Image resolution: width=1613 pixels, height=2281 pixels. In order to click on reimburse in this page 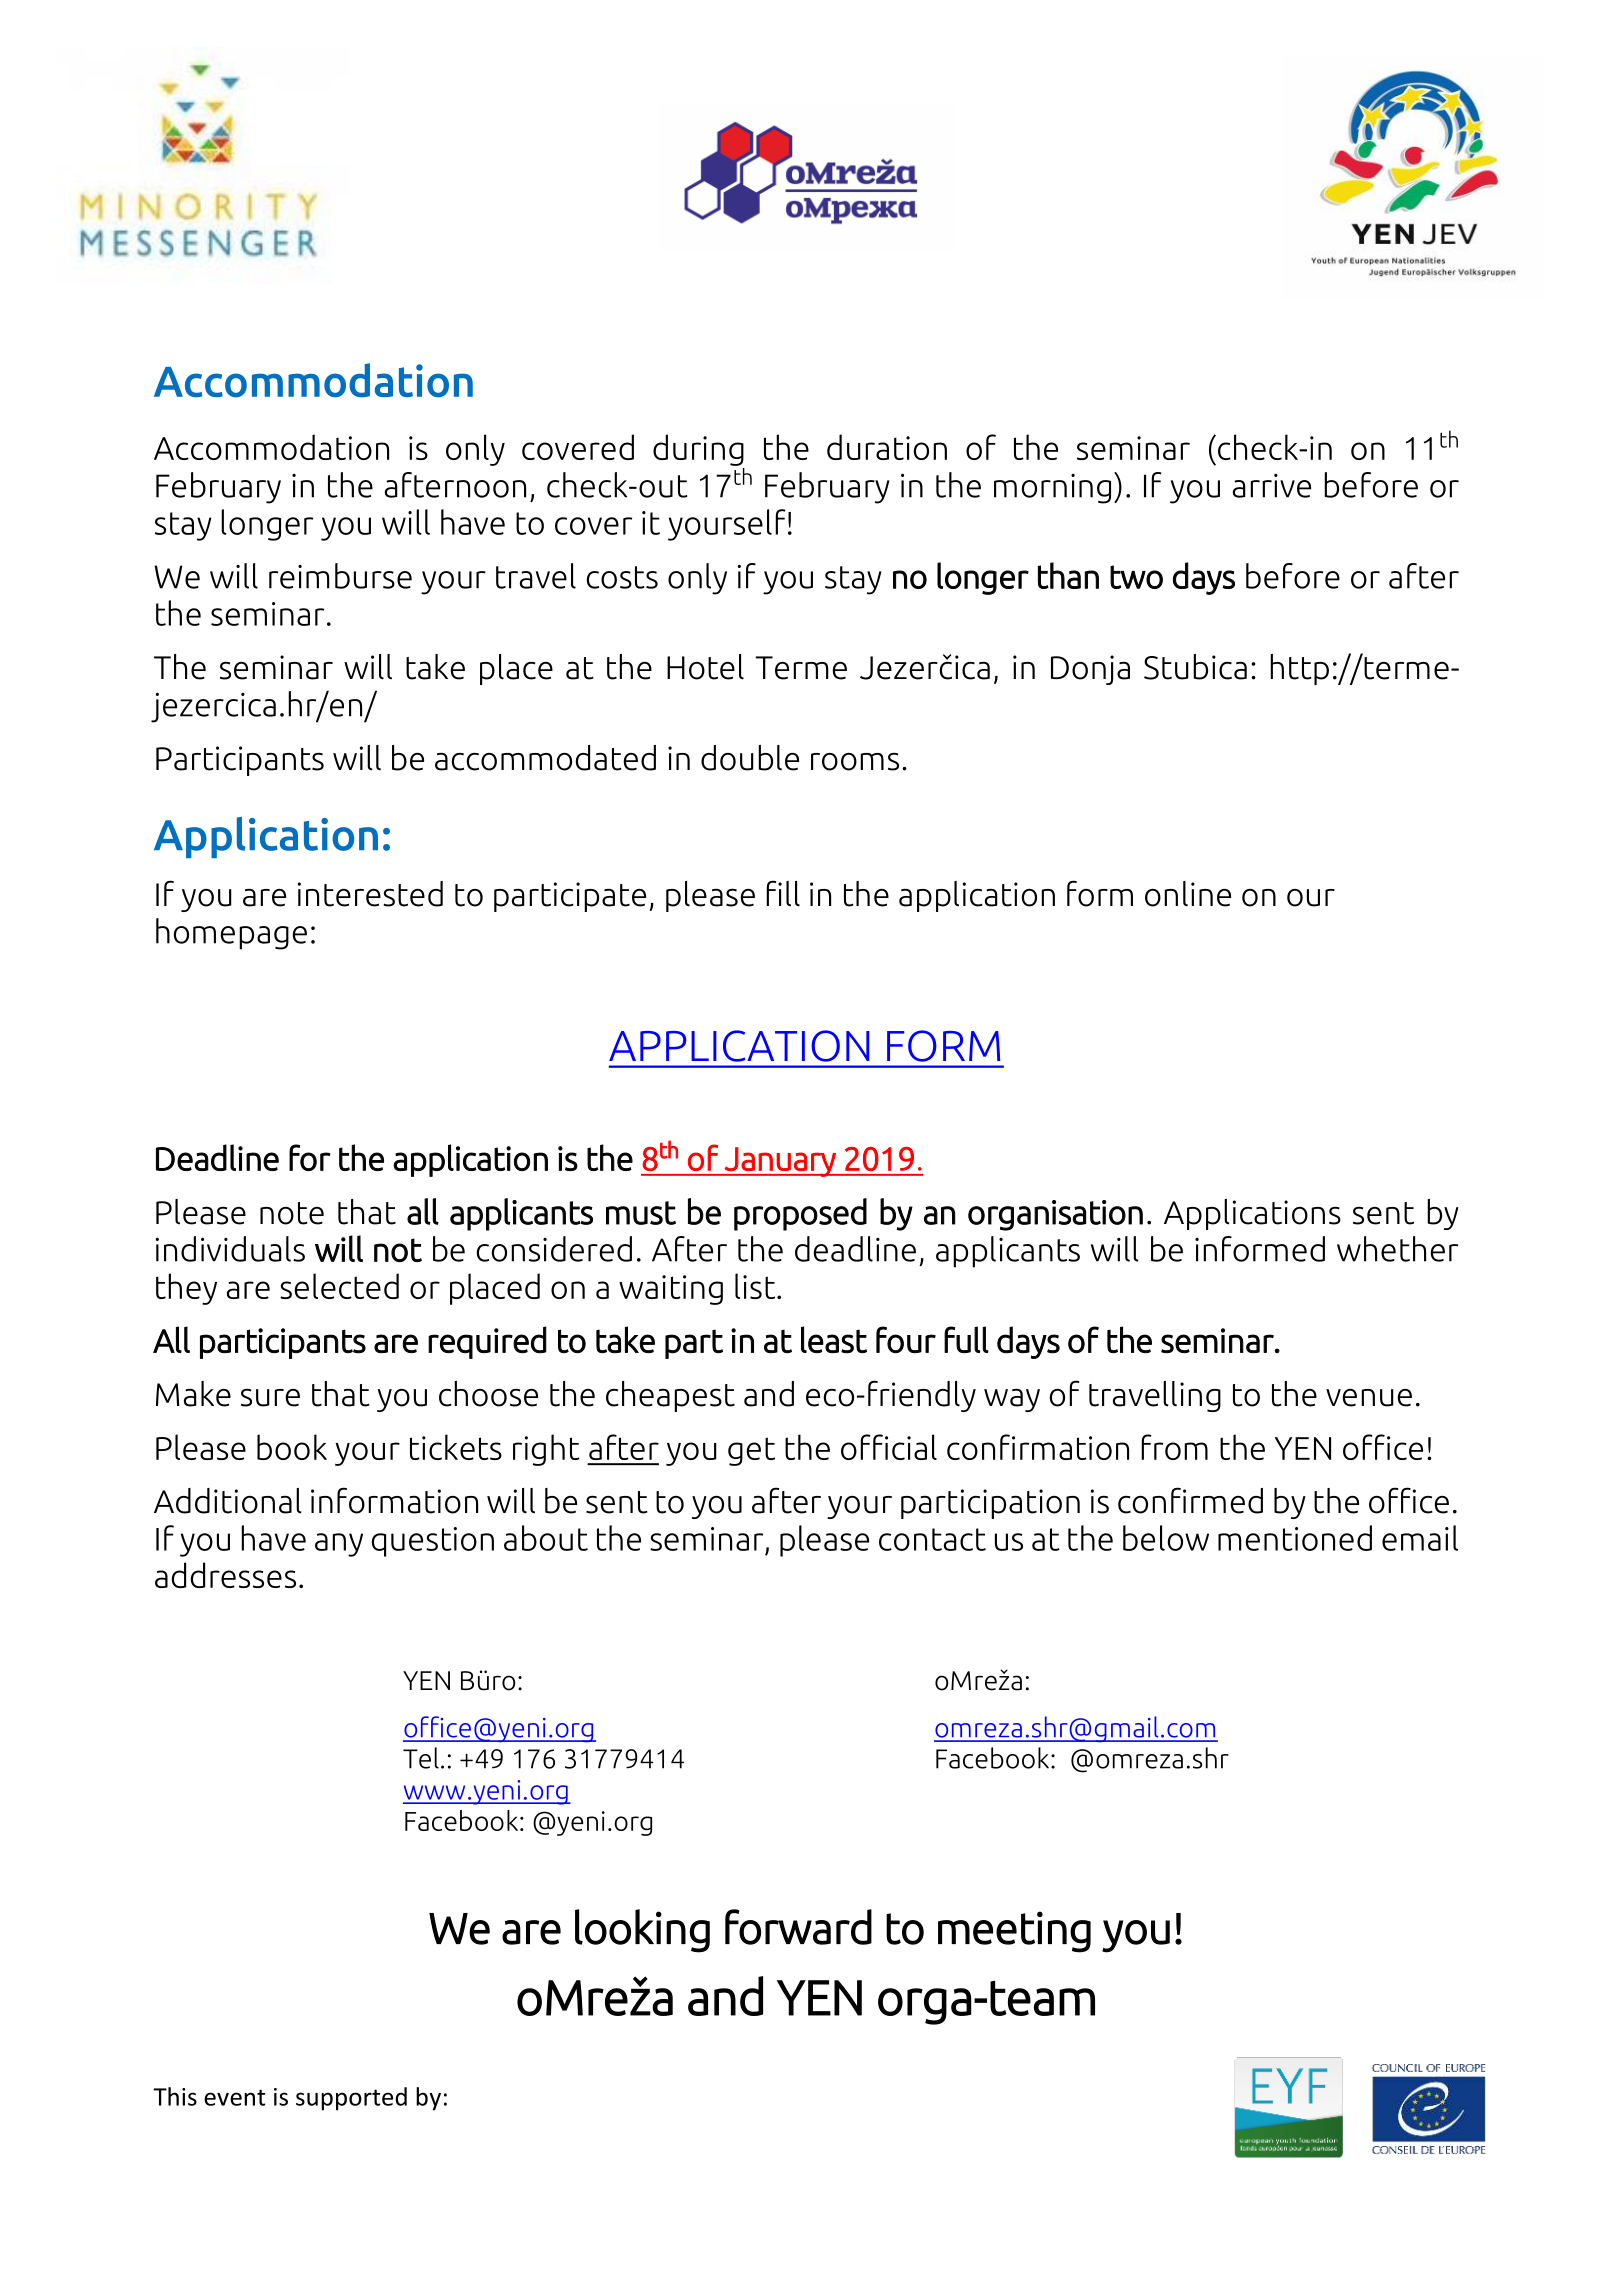, I will do `click(340, 576)`.
